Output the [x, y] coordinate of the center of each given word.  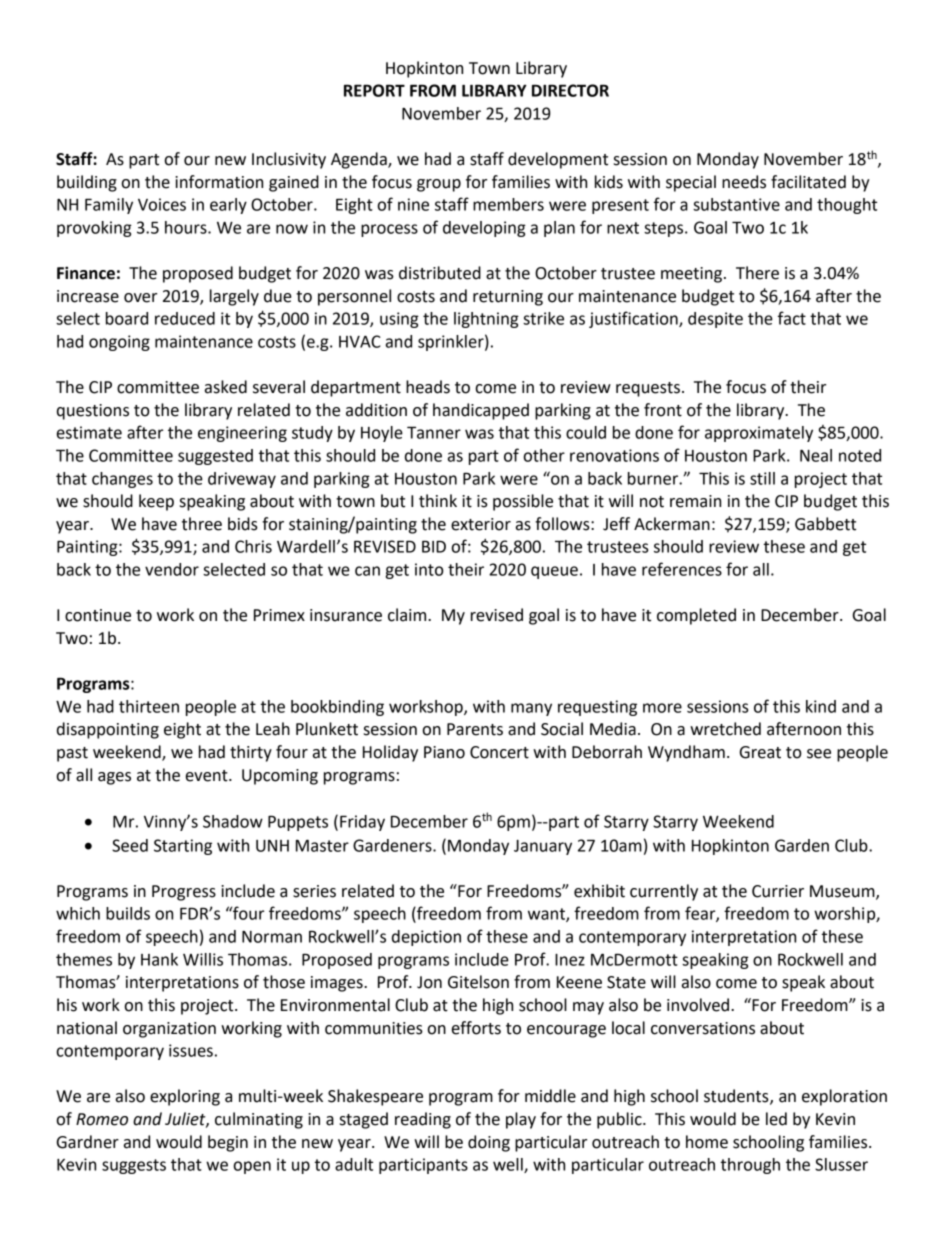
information [219, 182]
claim [408, 615]
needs [744, 182]
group [439, 185]
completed [696, 616]
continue [98, 615]
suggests [134, 1166]
